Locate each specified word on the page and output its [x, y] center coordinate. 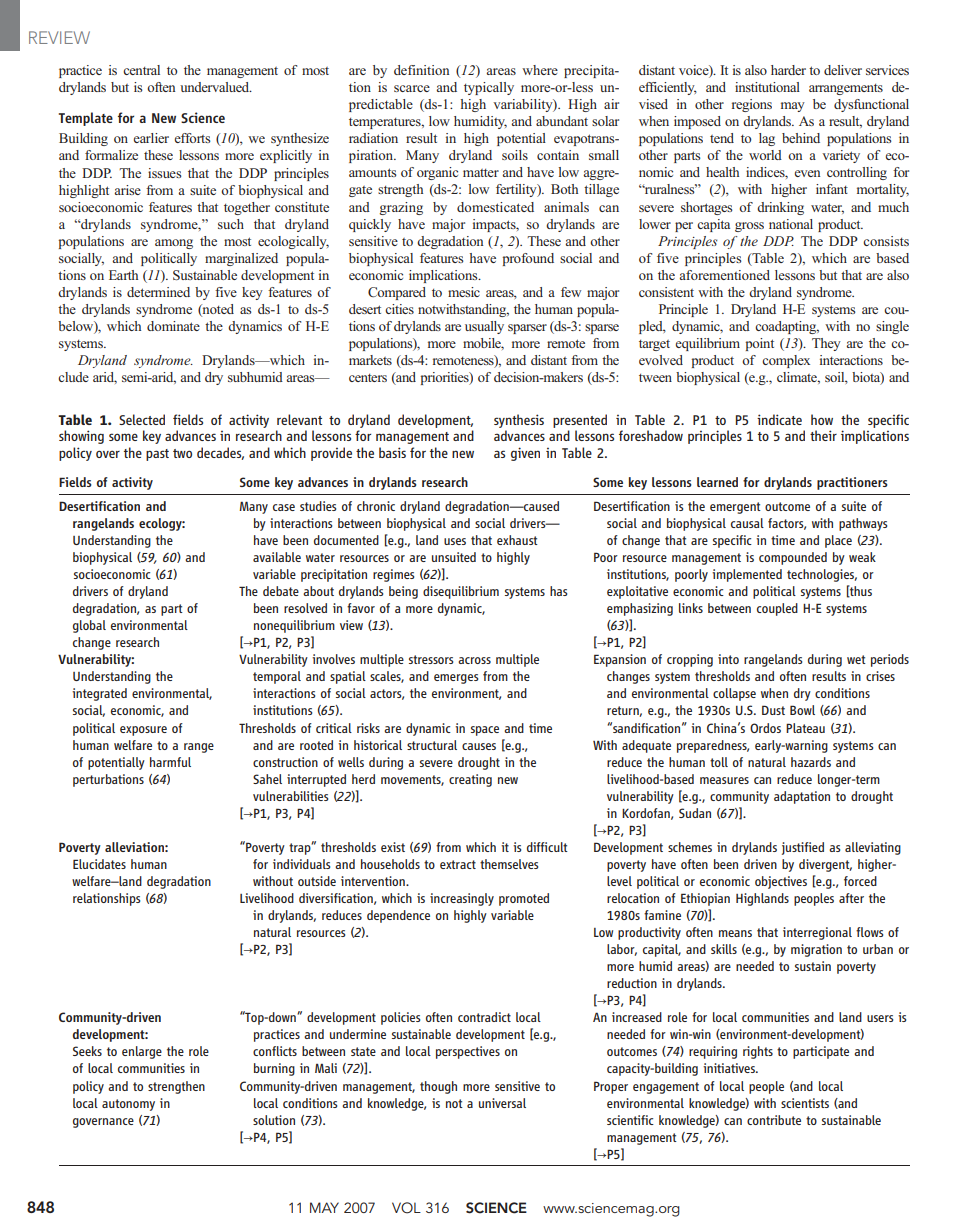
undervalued [216, 87]
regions [752, 105]
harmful [170, 762]
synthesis [519, 422]
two [182, 453]
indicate [779, 419]
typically [489, 88]
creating [470, 780]
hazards [811, 762]
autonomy [128, 1105]
